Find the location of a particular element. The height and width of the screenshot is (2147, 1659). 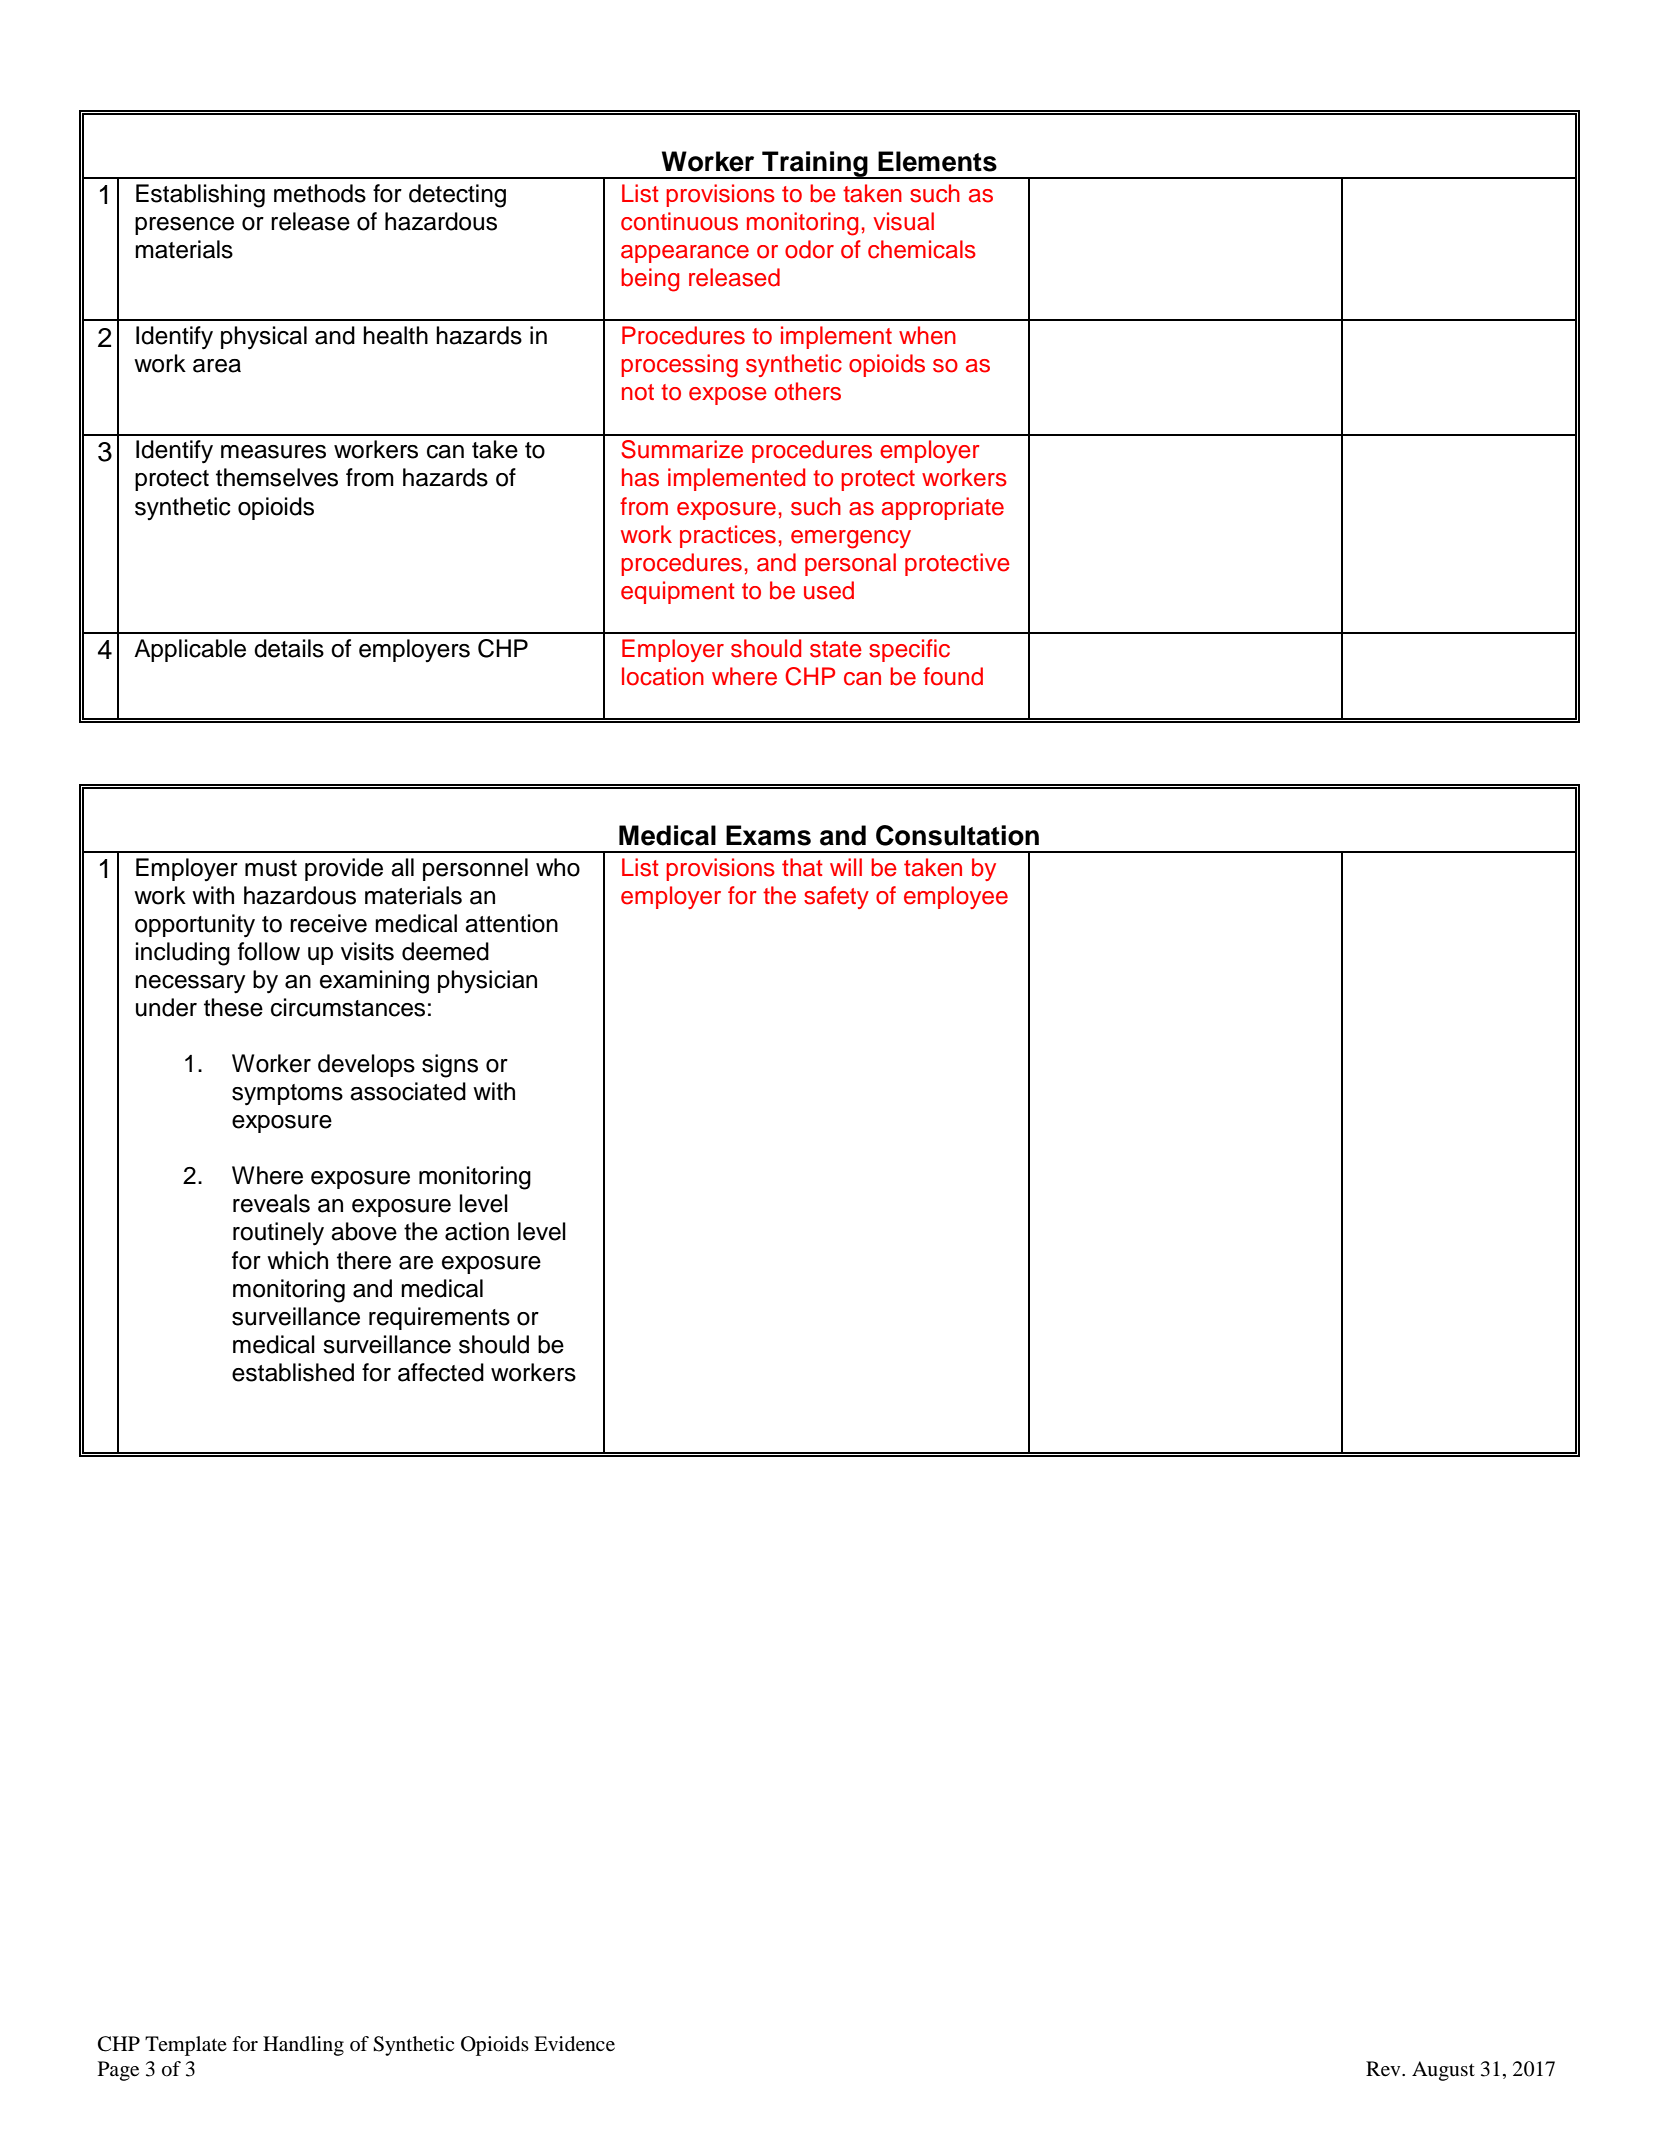

symptoms is located at coordinates (287, 1095).
